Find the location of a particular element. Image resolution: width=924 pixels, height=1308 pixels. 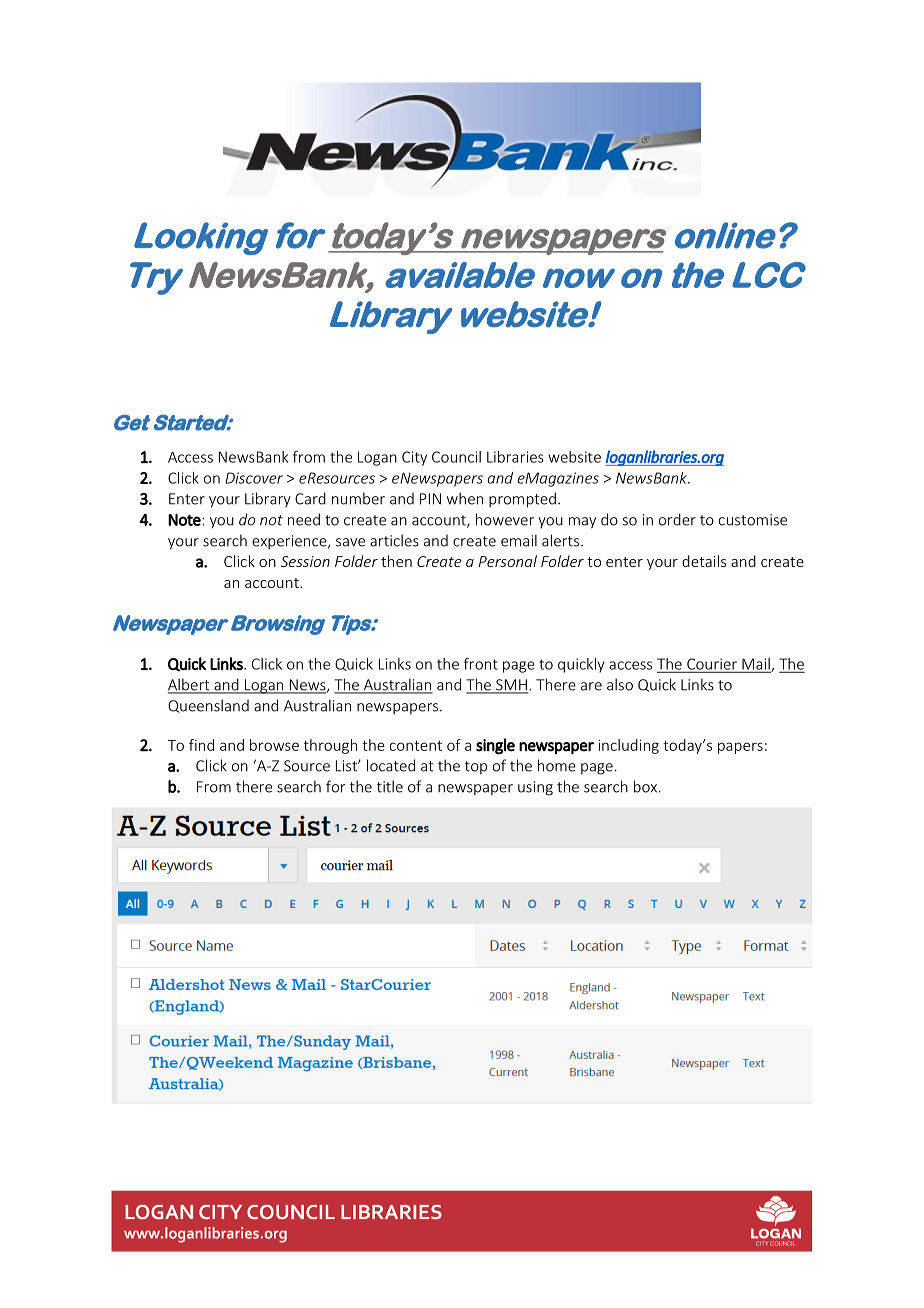

Queensland is located at coordinates (208, 706).
